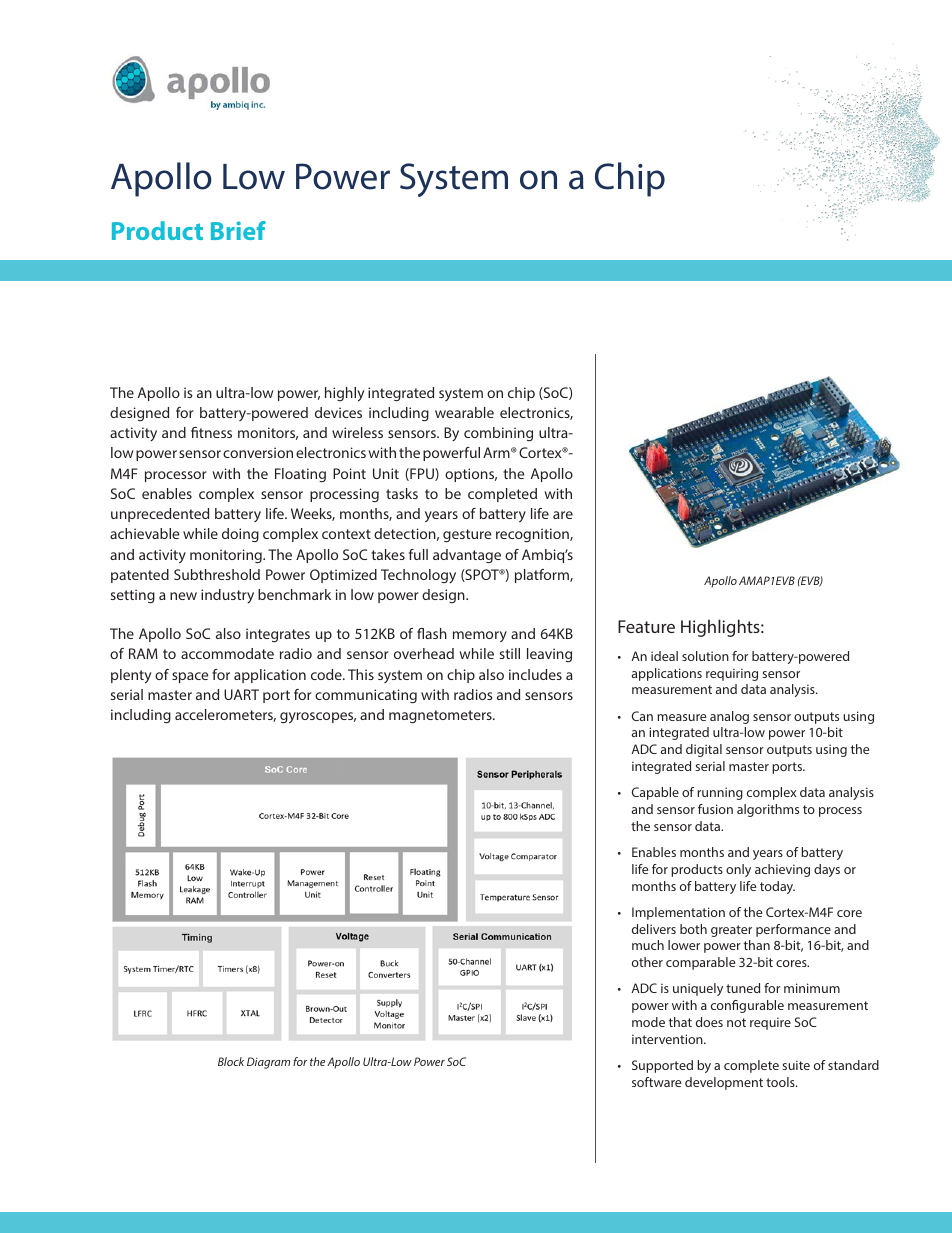  Describe the element at coordinates (510, 653) in the document. I see `still` at that location.
